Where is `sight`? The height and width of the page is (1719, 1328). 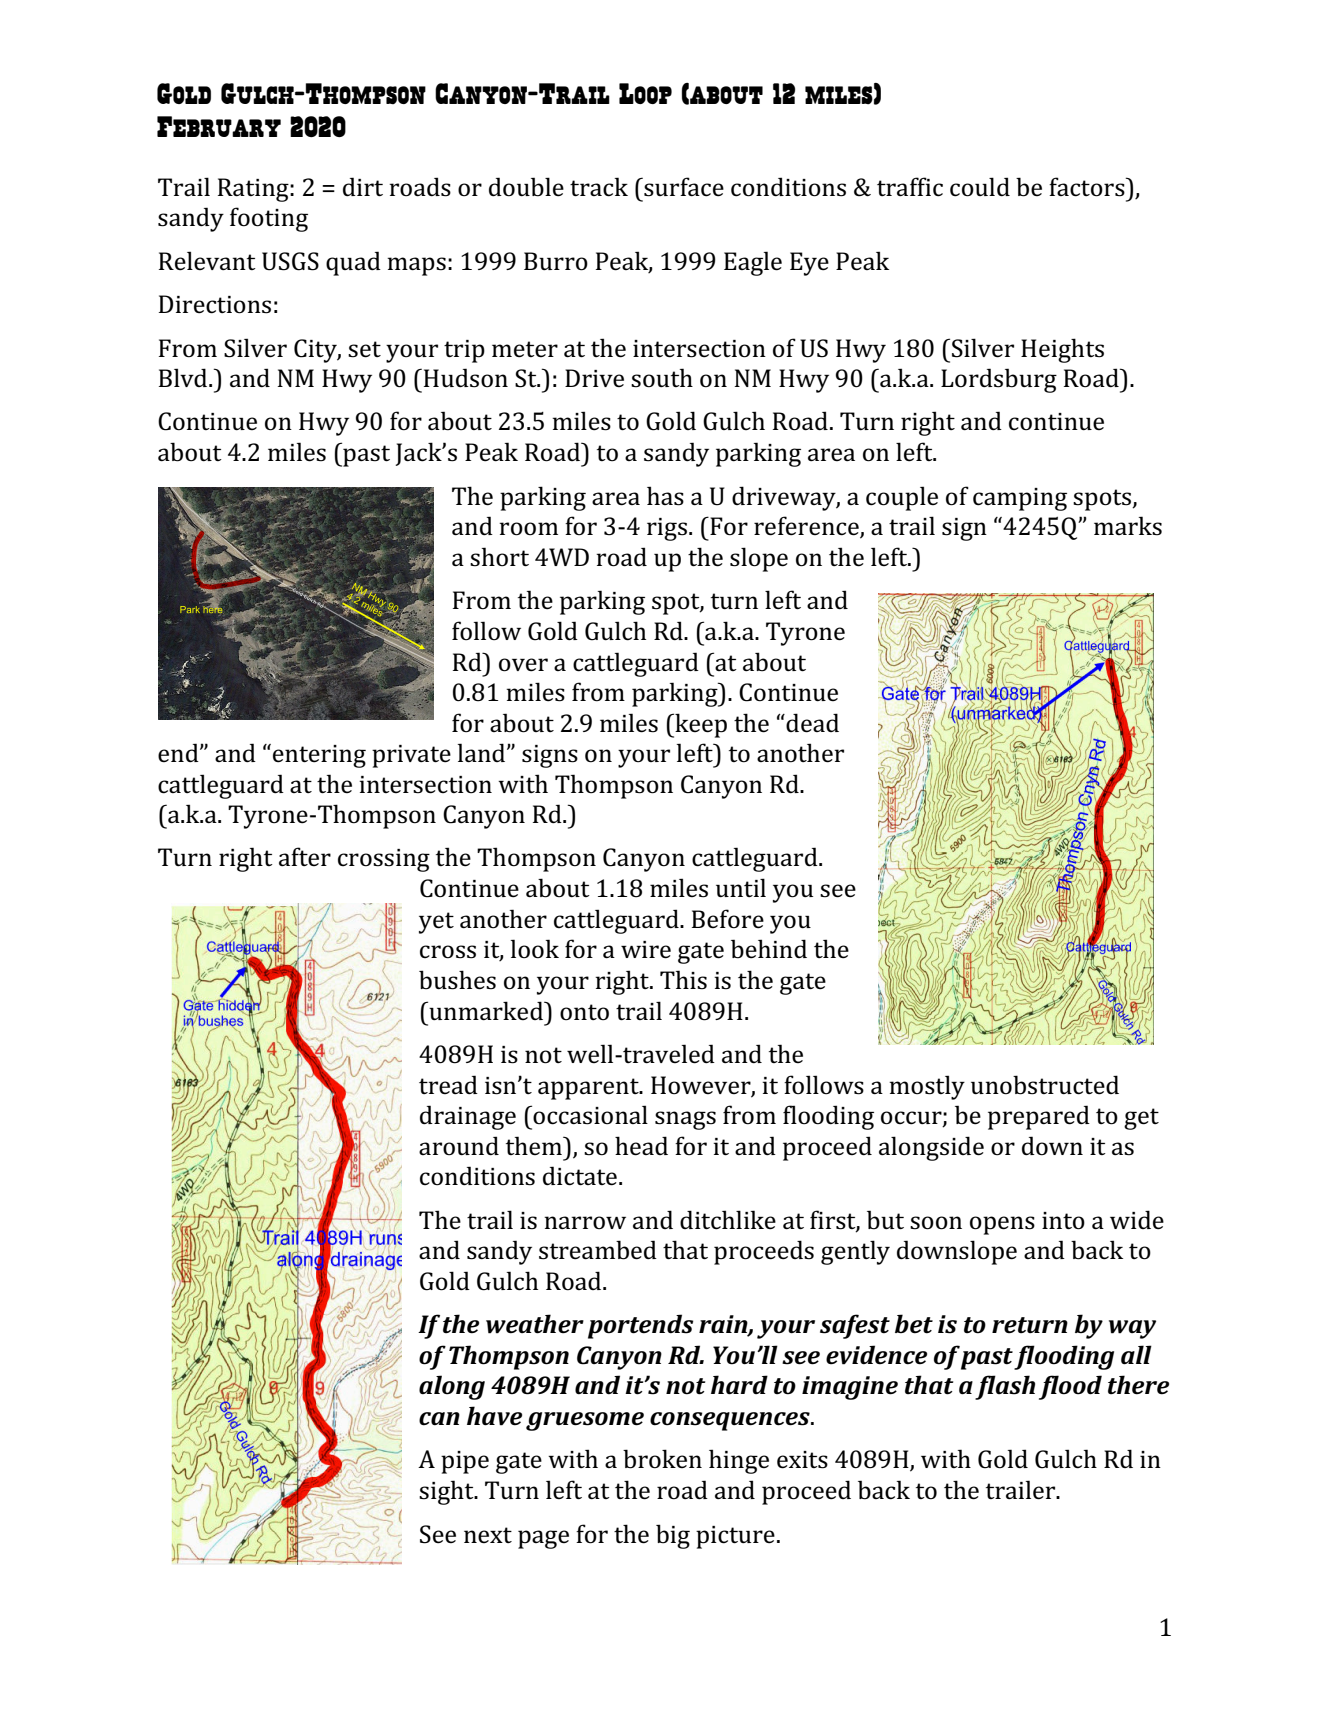 sight is located at coordinates (447, 1492).
